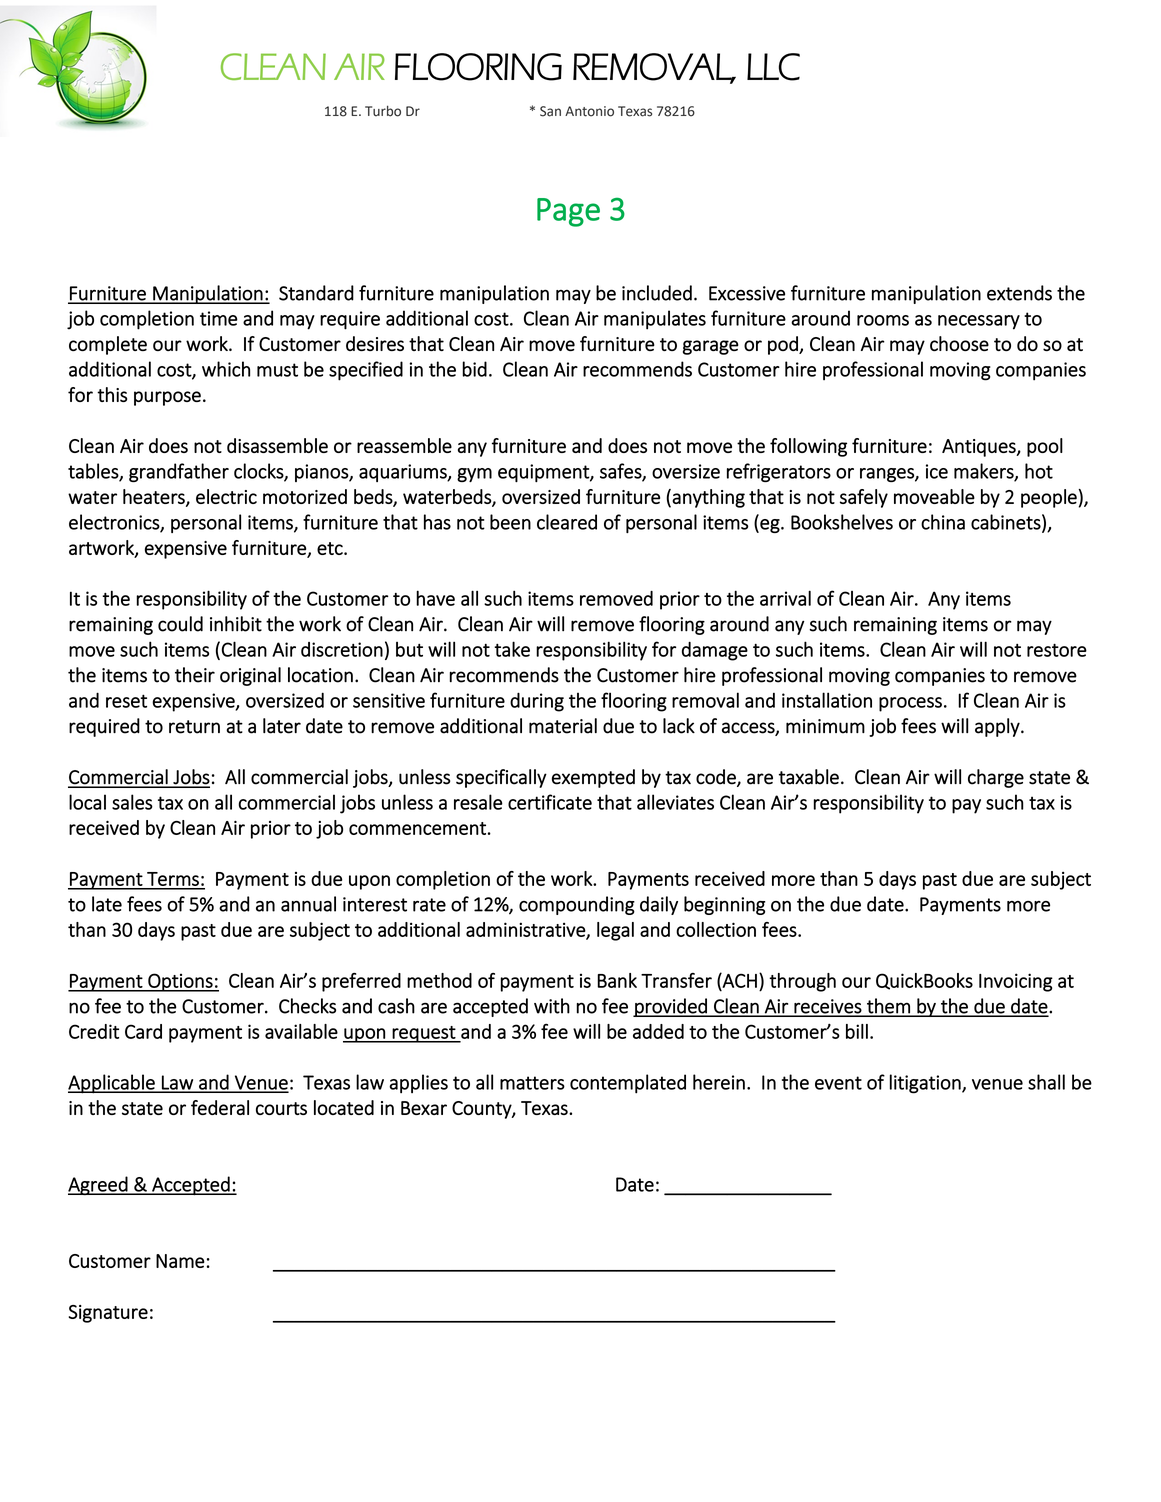  What do you see at coordinates (180, 1261) in the page?
I see `Name` at bounding box center [180, 1261].
